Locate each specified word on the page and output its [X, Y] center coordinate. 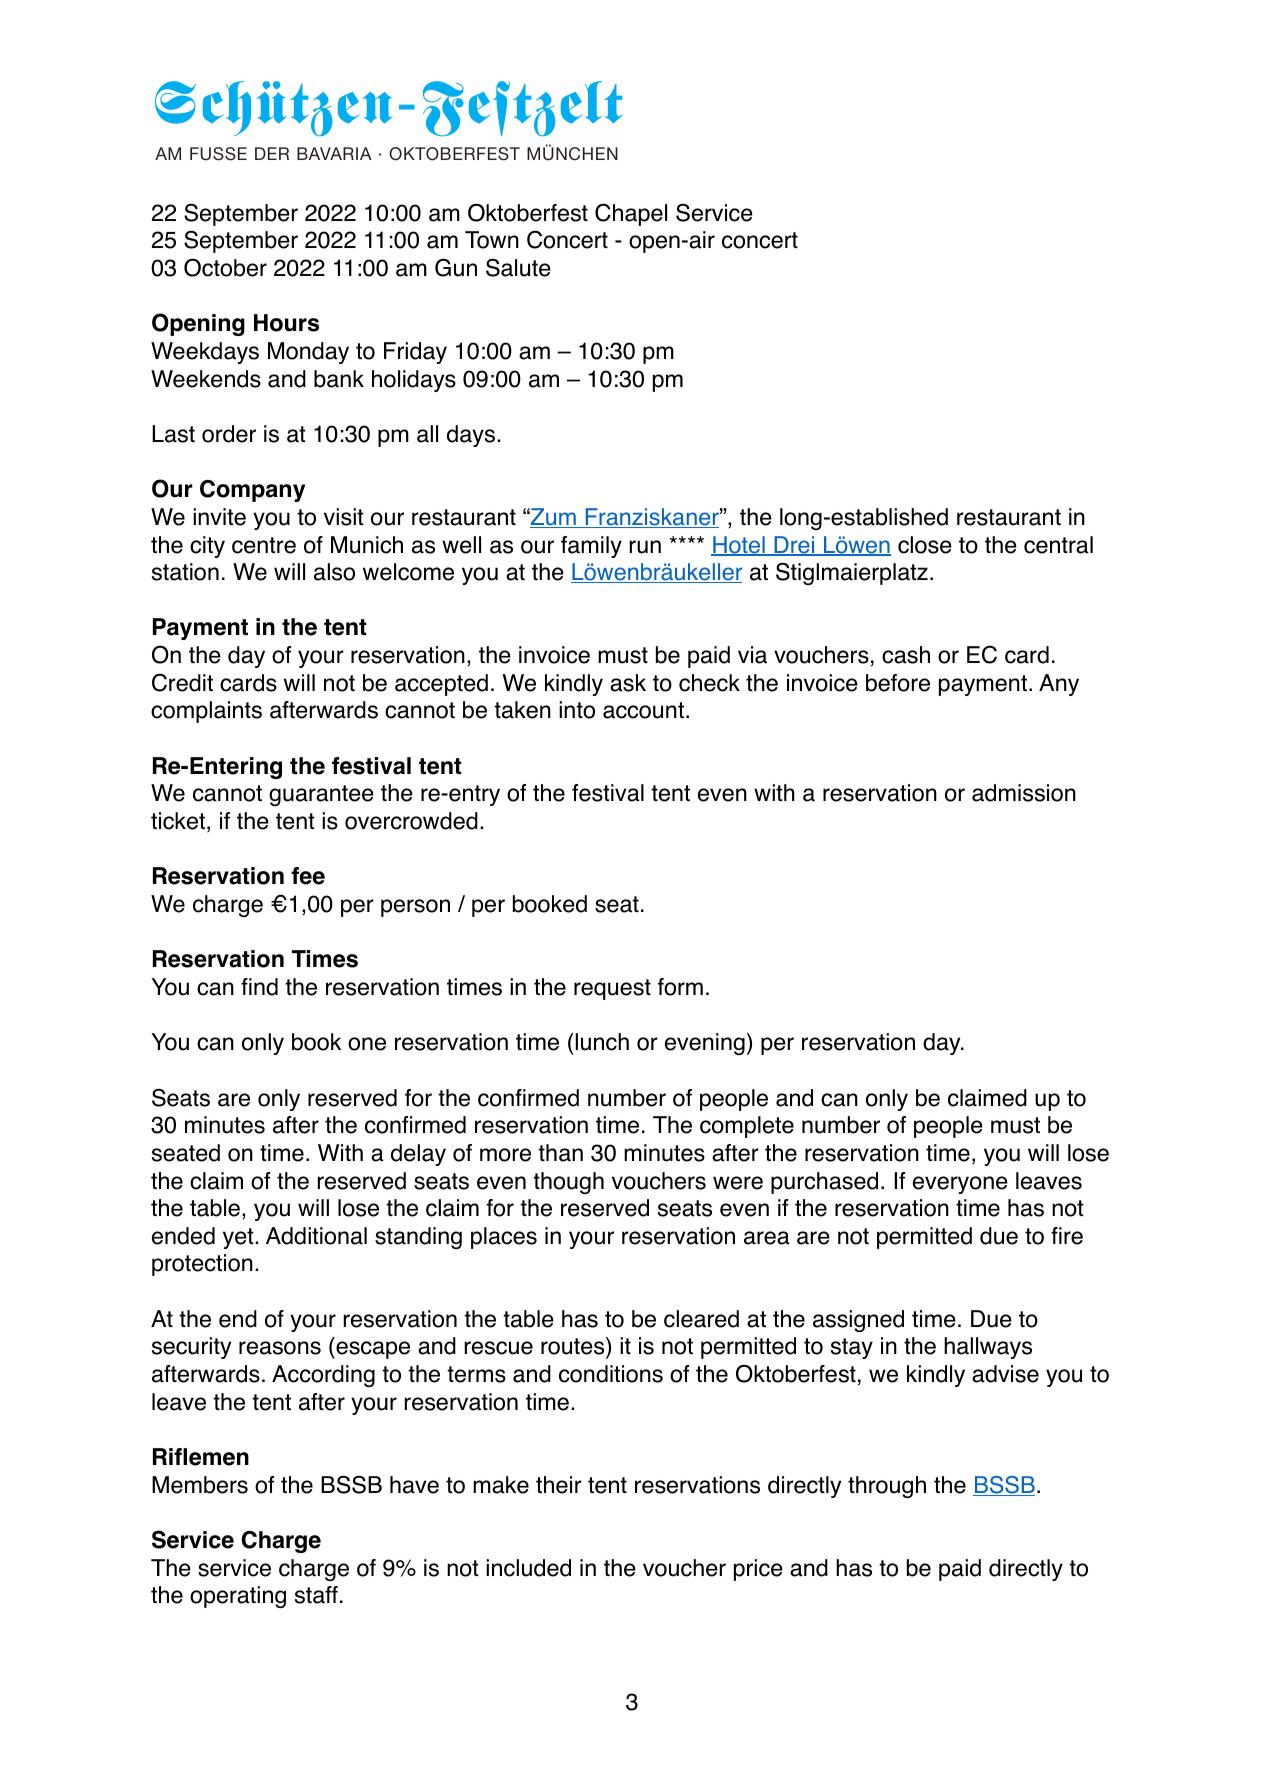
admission [1024, 793]
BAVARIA [334, 153]
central [1058, 545]
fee [308, 876]
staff [316, 1595]
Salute [518, 268]
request [612, 989]
